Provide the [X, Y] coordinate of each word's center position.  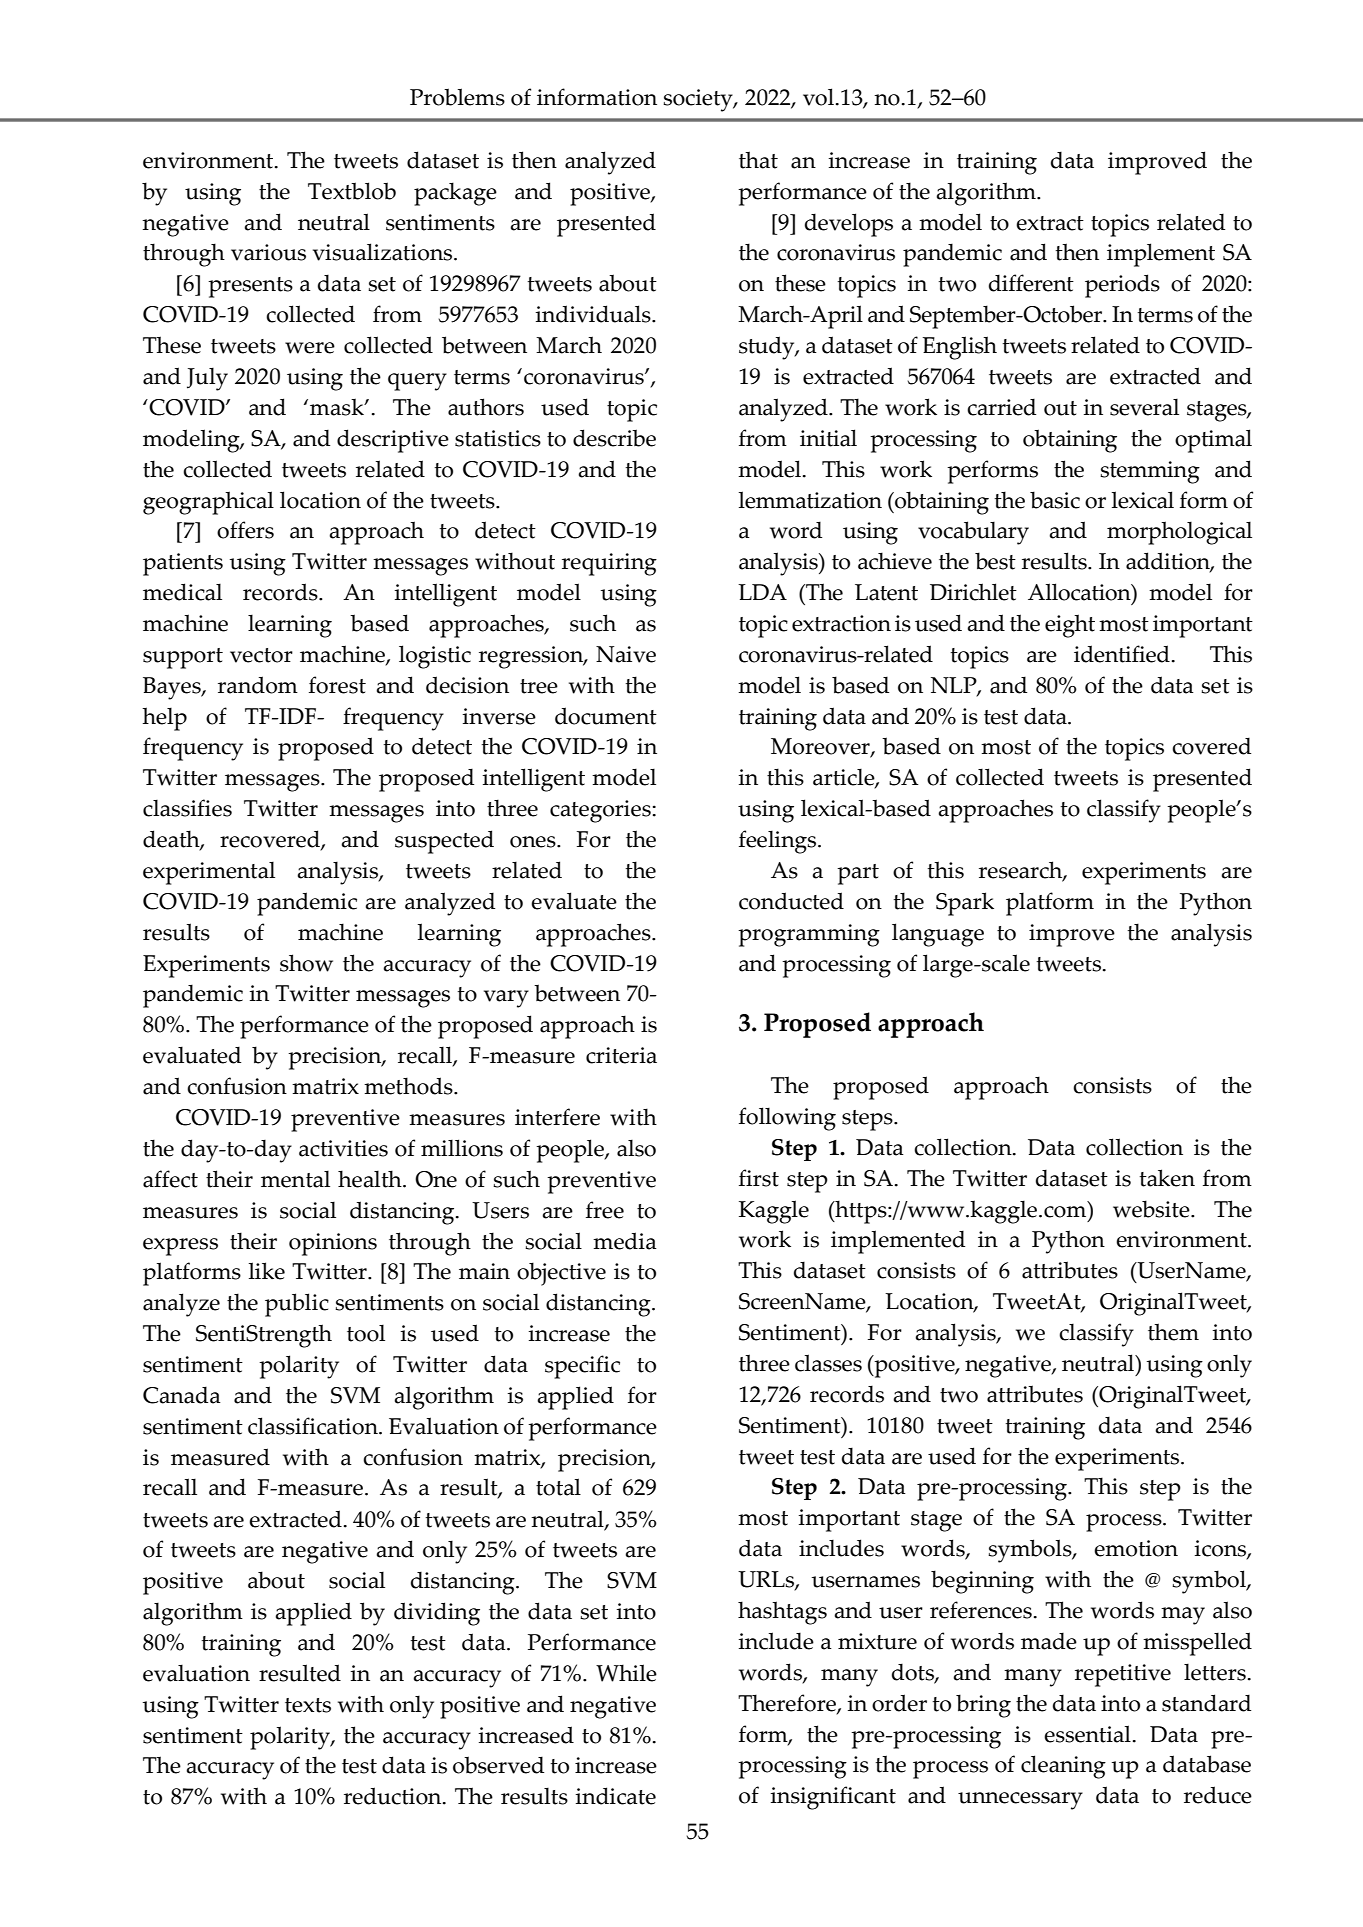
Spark [965, 904]
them [1173, 1332]
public [297, 1305]
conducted [791, 901]
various [268, 252]
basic [1055, 500]
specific [582, 1367]
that [758, 160]
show [306, 963]
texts [308, 1705]
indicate [615, 1796]
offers [245, 530]
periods [1122, 286]
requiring [609, 564]
